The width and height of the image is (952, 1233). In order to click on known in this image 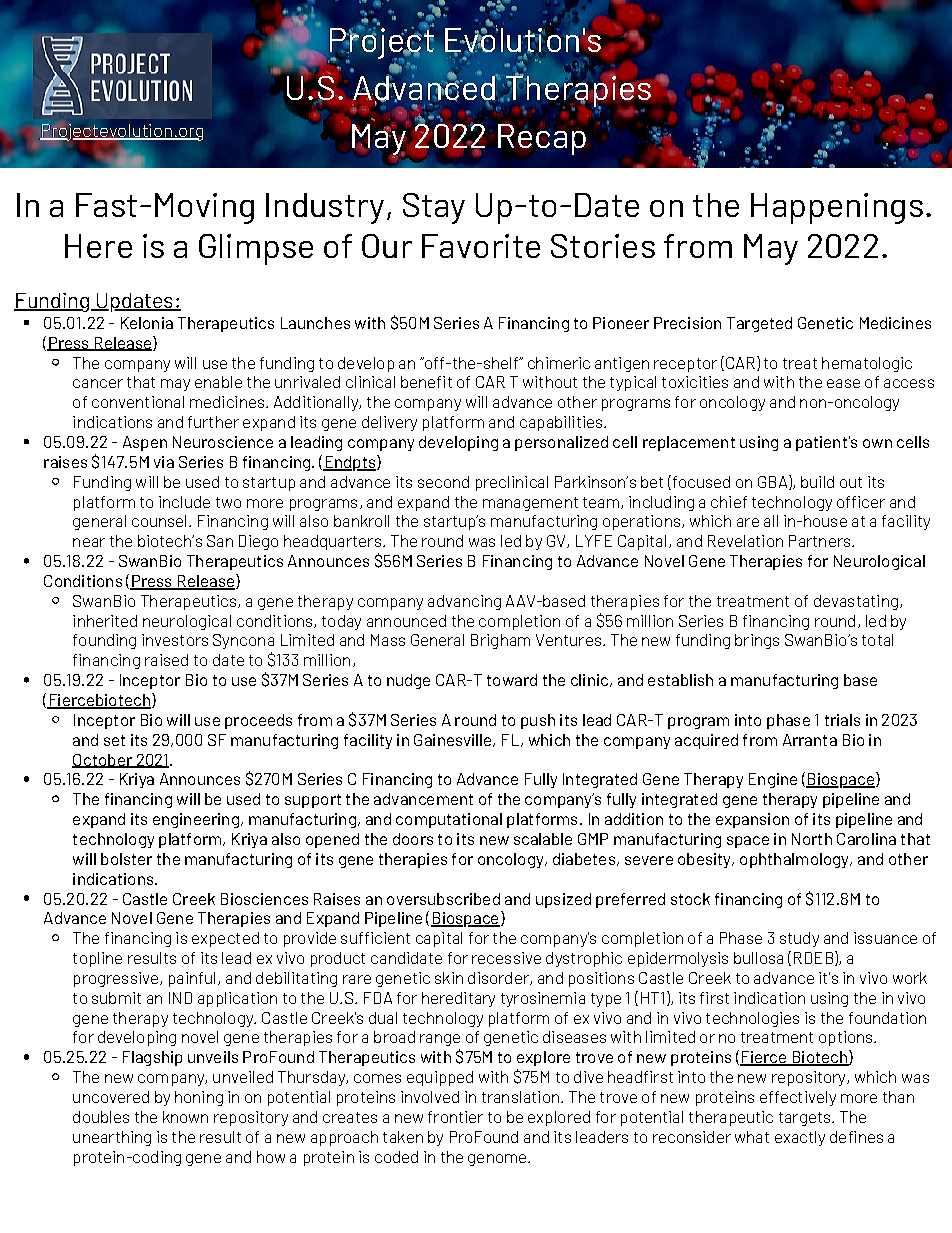, I will do `click(185, 1117)`.
